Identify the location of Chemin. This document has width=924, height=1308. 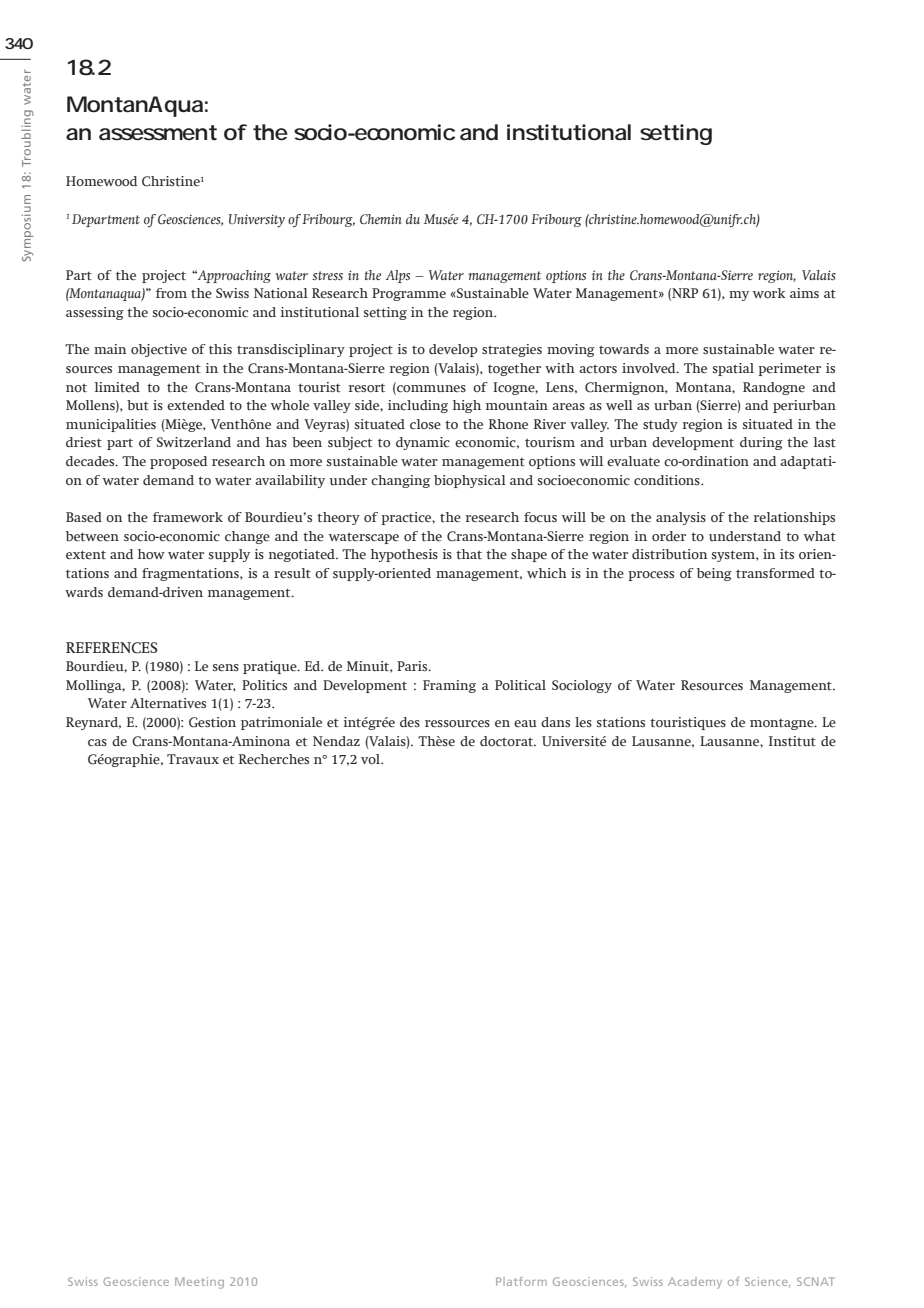
(381, 219).
